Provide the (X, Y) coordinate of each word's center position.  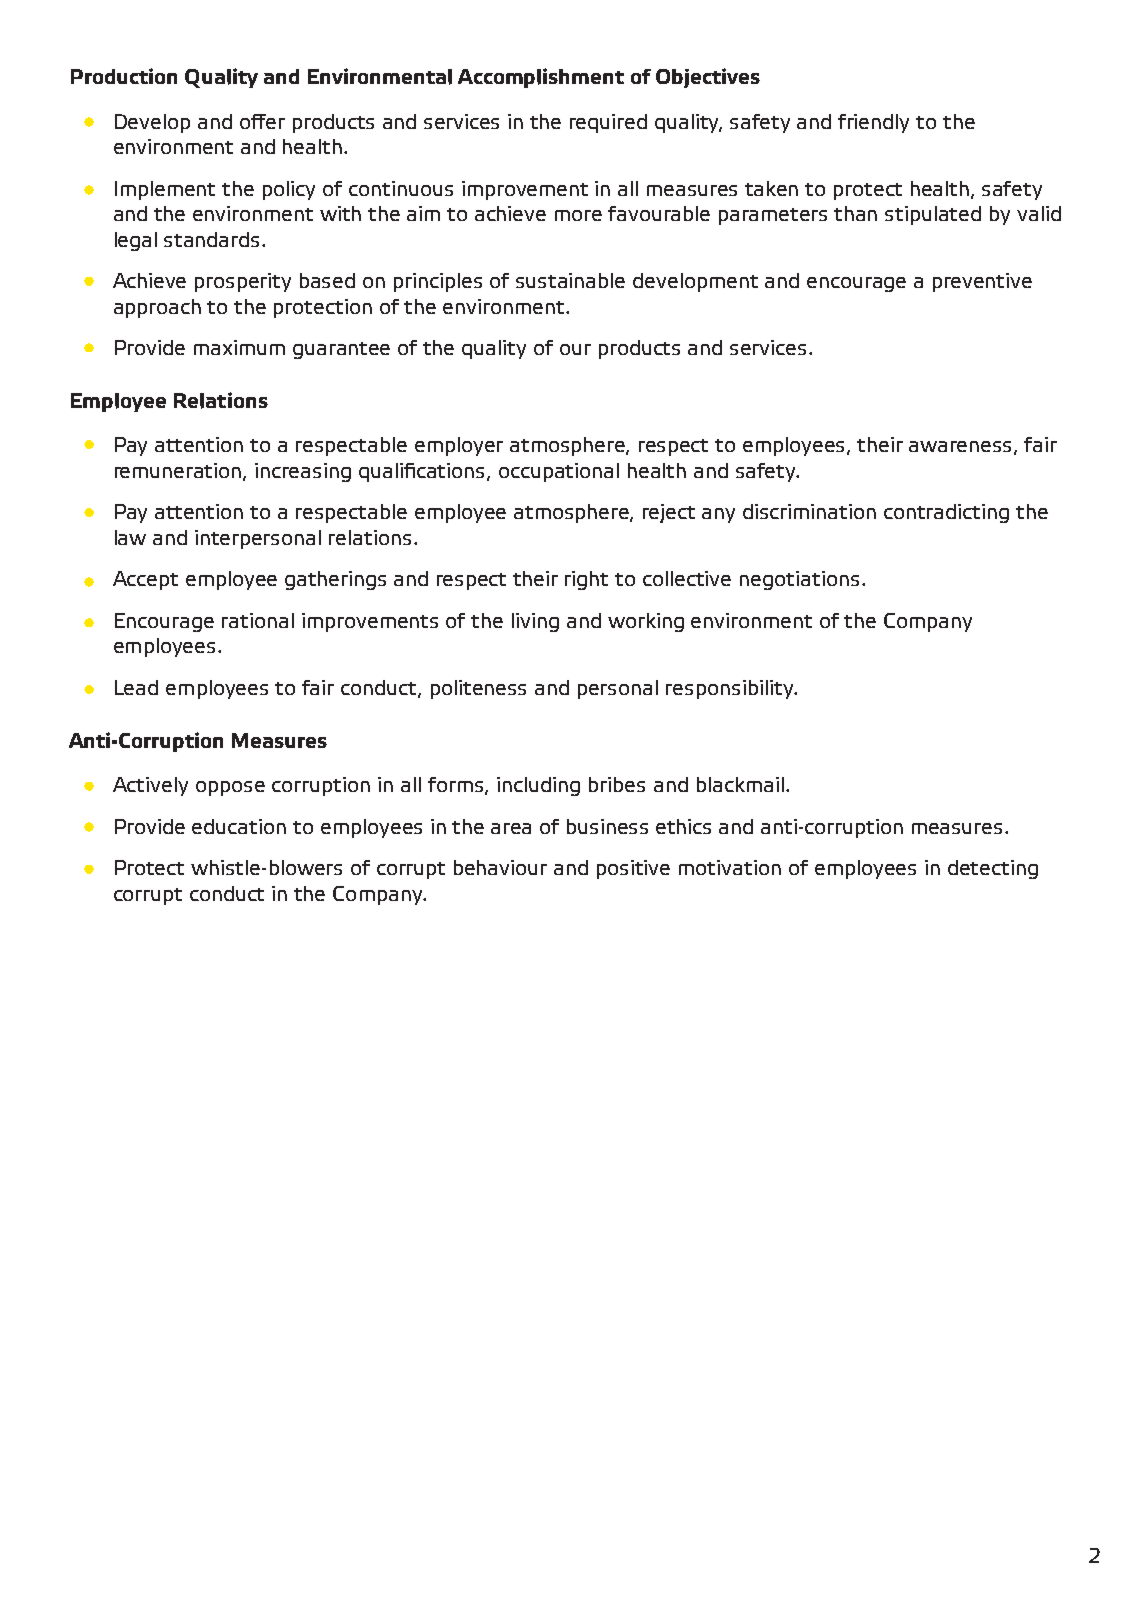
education (239, 826)
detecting (993, 869)
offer (262, 121)
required (608, 123)
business (607, 826)
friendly (873, 123)
